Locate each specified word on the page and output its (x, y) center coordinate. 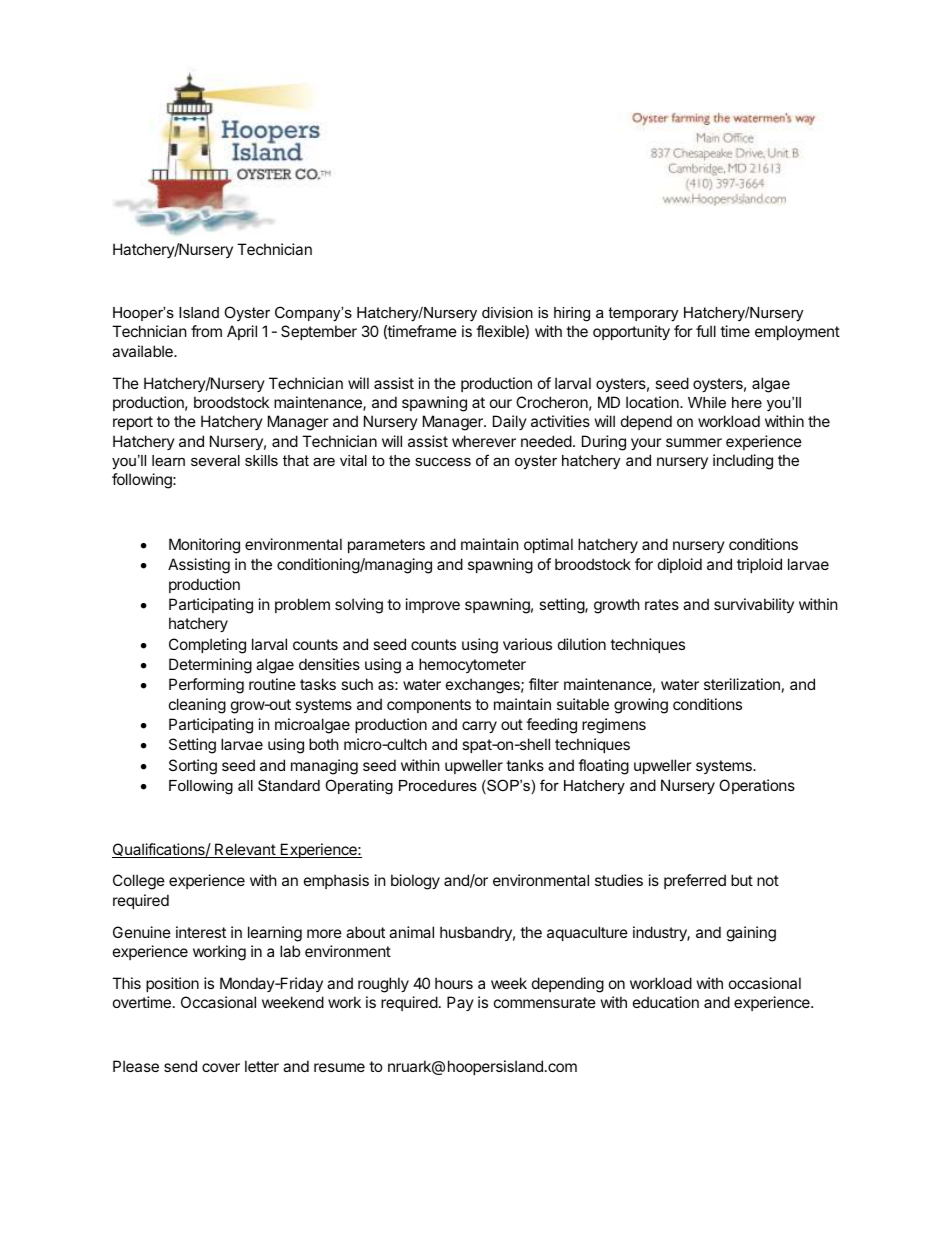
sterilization (742, 684)
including (743, 462)
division (507, 312)
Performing (206, 686)
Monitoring (204, 546)
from (206, 331)
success (443, 461)
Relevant (245, 850)
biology (415, 882)
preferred (695, 881)
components (429, 706)
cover (221, 1067)
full (706, 331)
